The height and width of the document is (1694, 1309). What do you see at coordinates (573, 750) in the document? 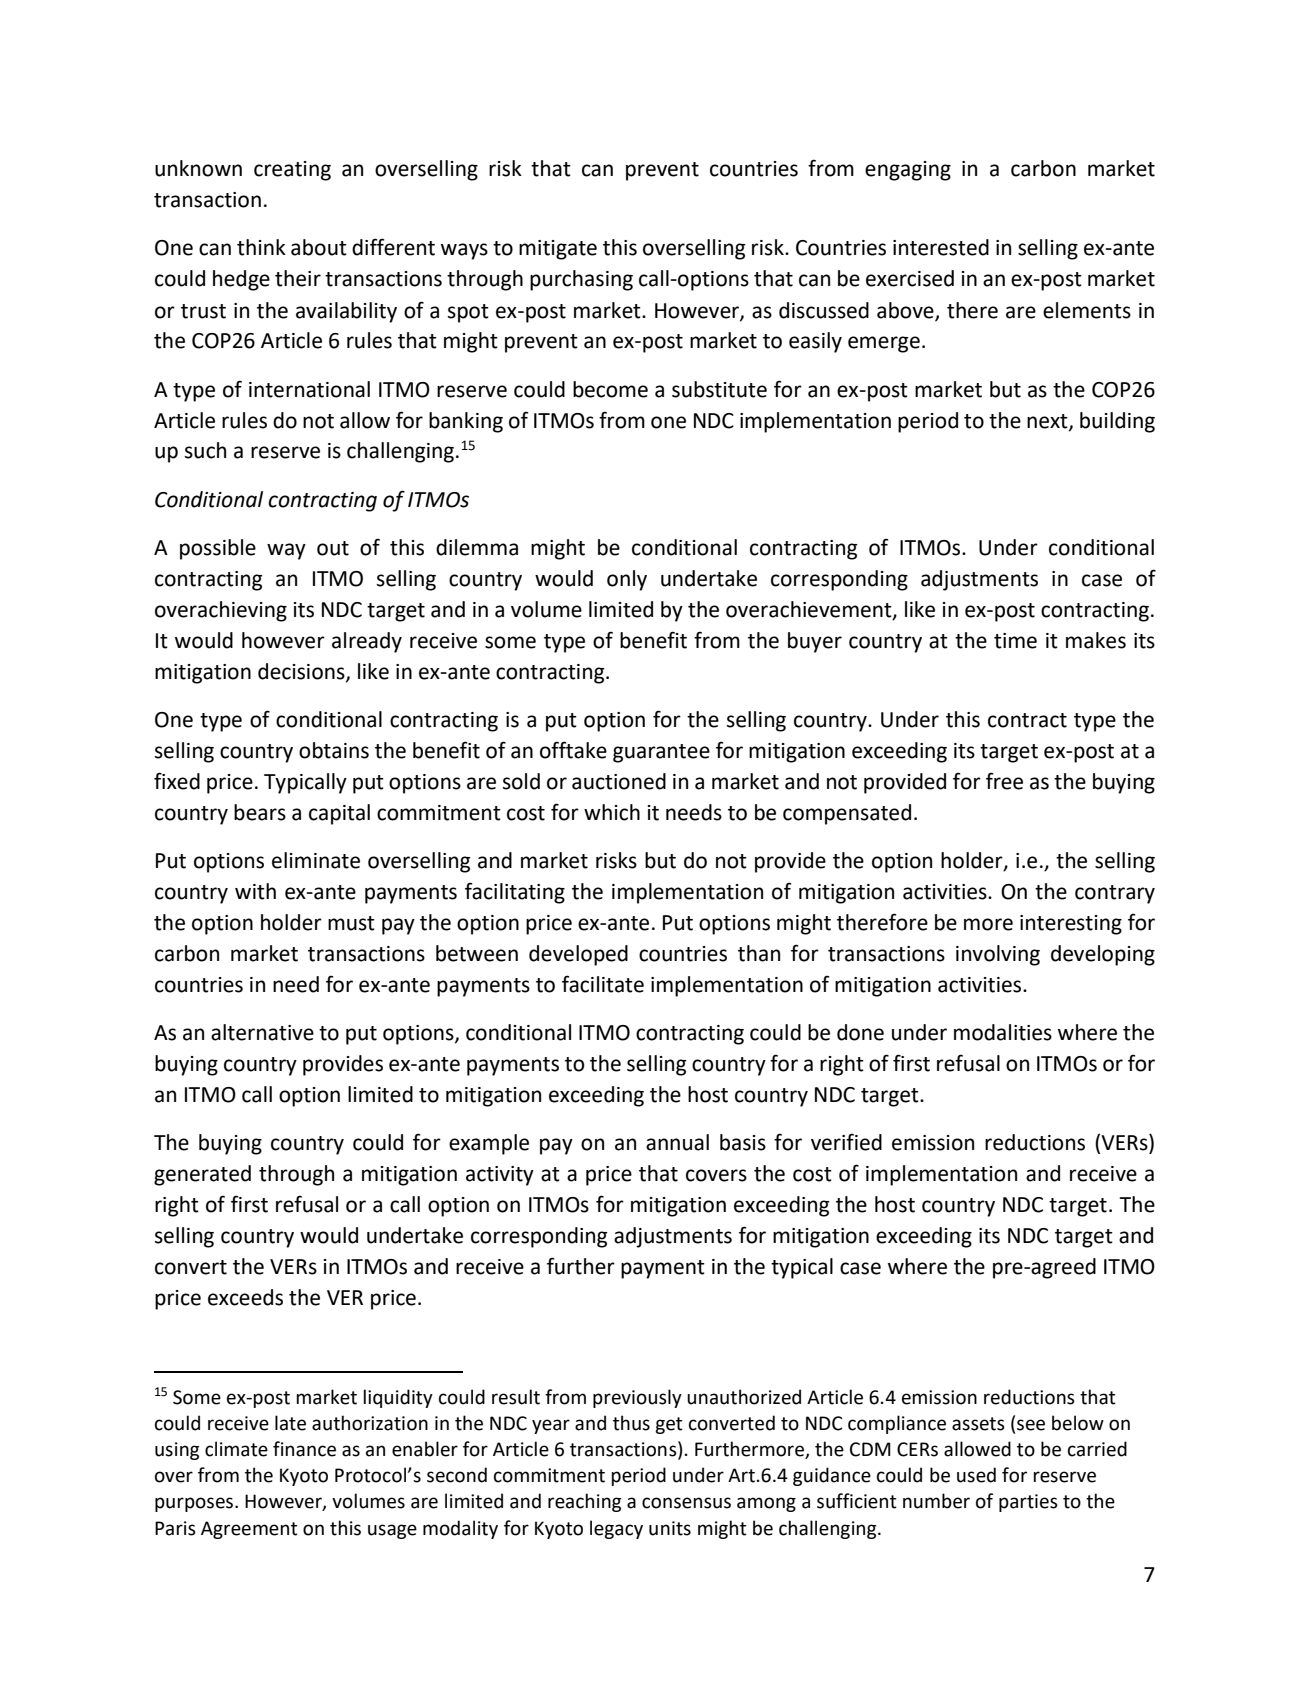
I see `offtake` at bounding box center [573, 750].
